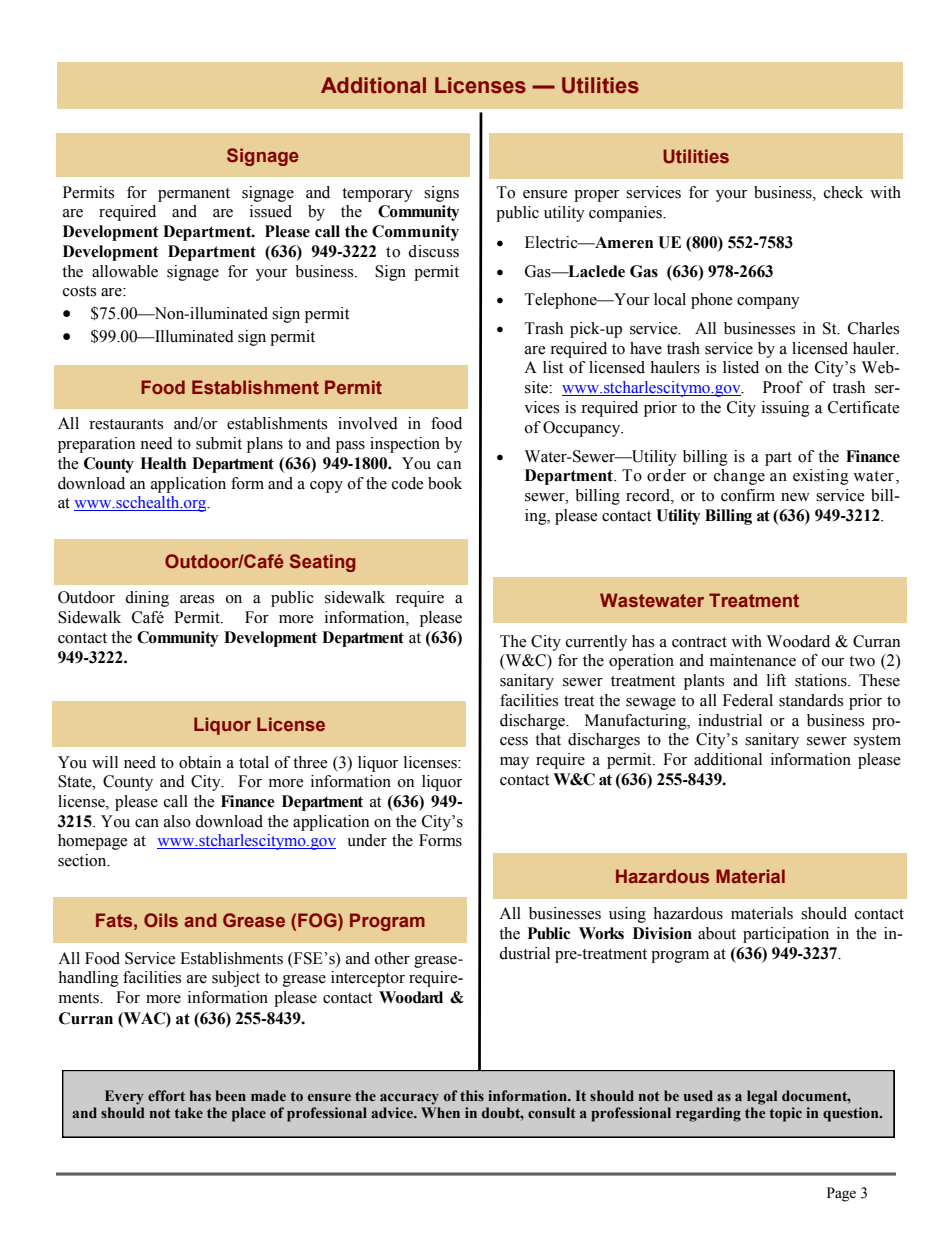  What do you see at coordinates (445, 483) in the screenshot?
I see `book` at bounding box center [445, 483].
